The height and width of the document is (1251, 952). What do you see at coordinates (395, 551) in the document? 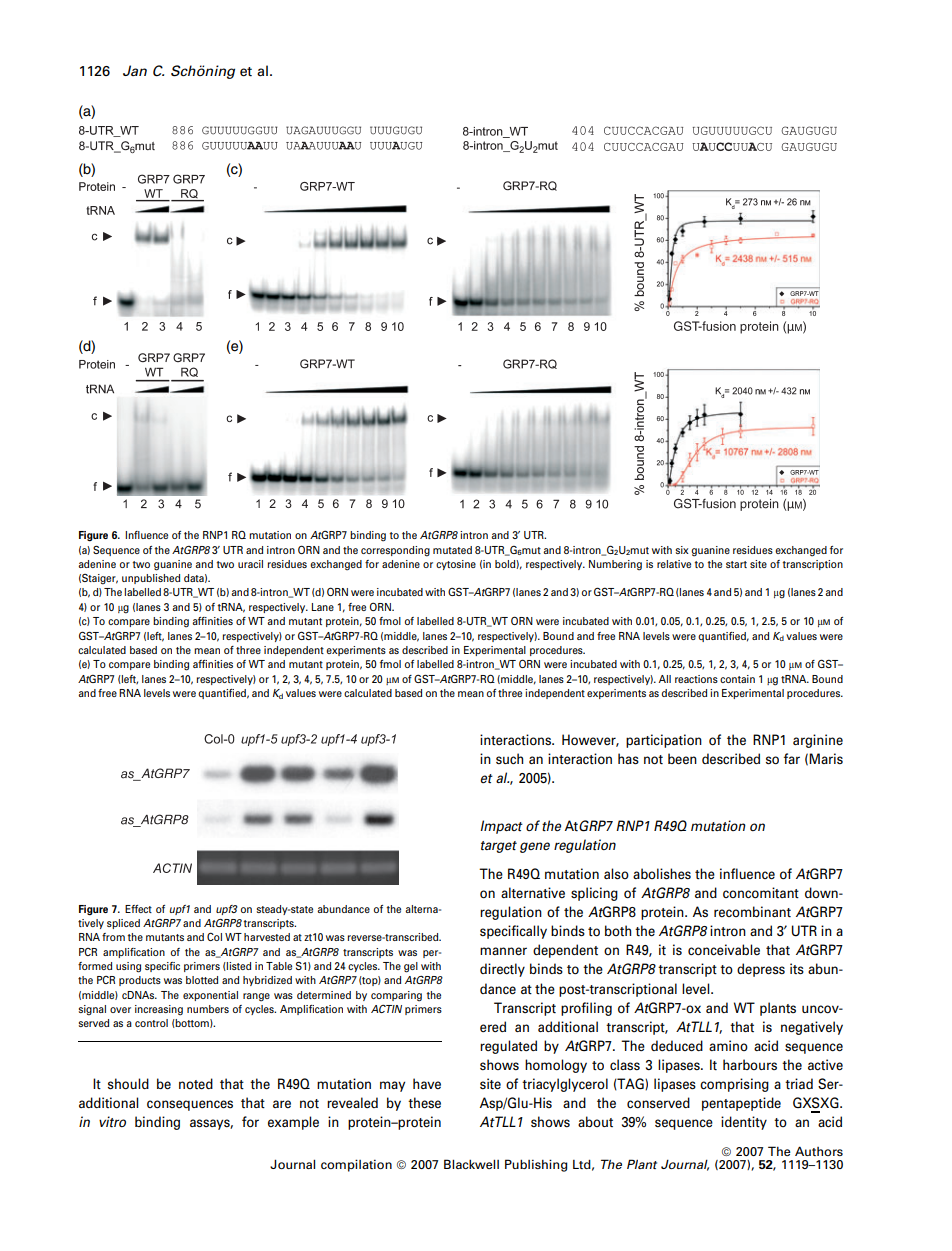
I see `corresponding` at bounding box center [395, 551].
